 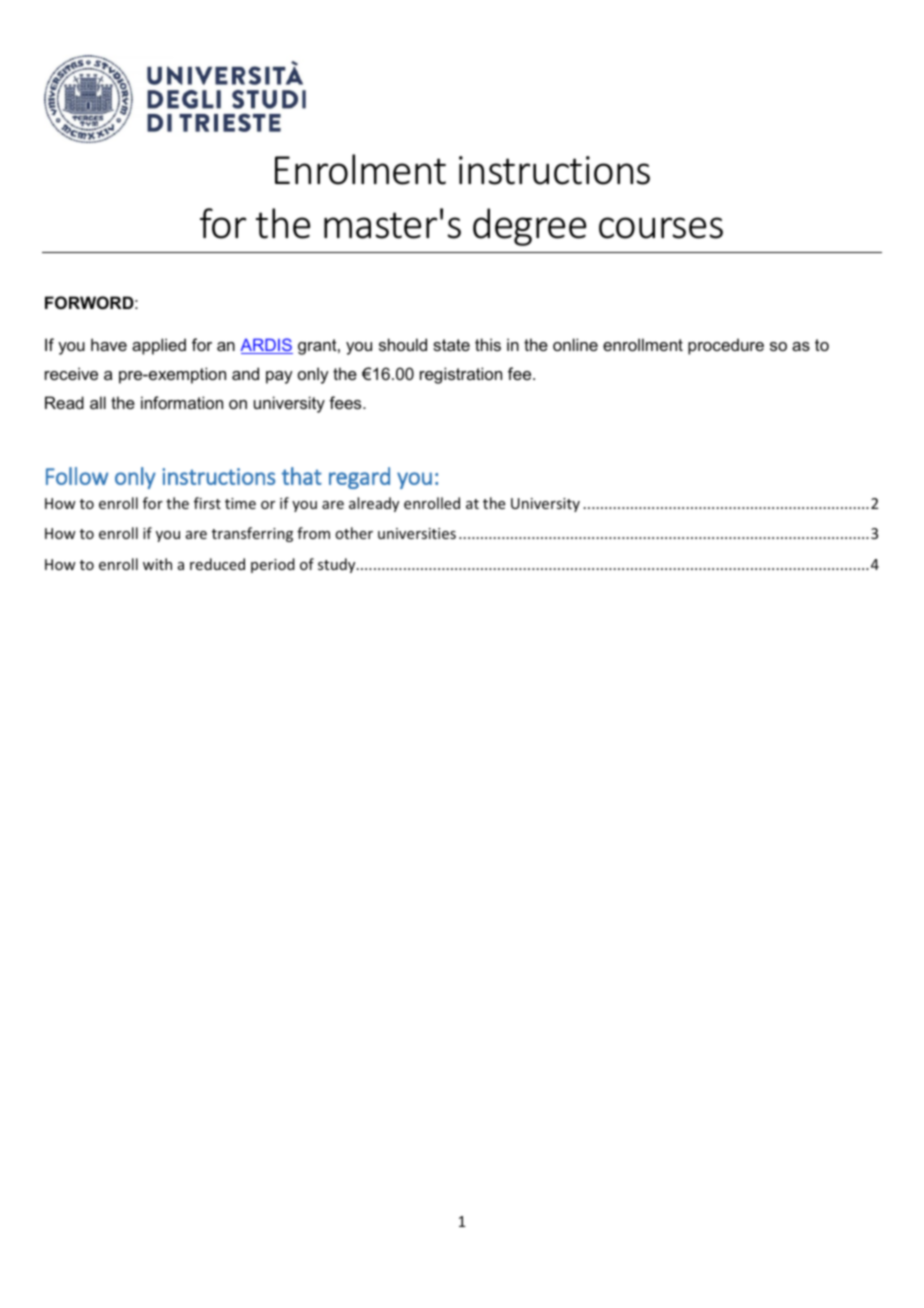 What do you see at coordinates (109, 344) in the screenshot?
I see `have` at bounding box center [109, 344].
